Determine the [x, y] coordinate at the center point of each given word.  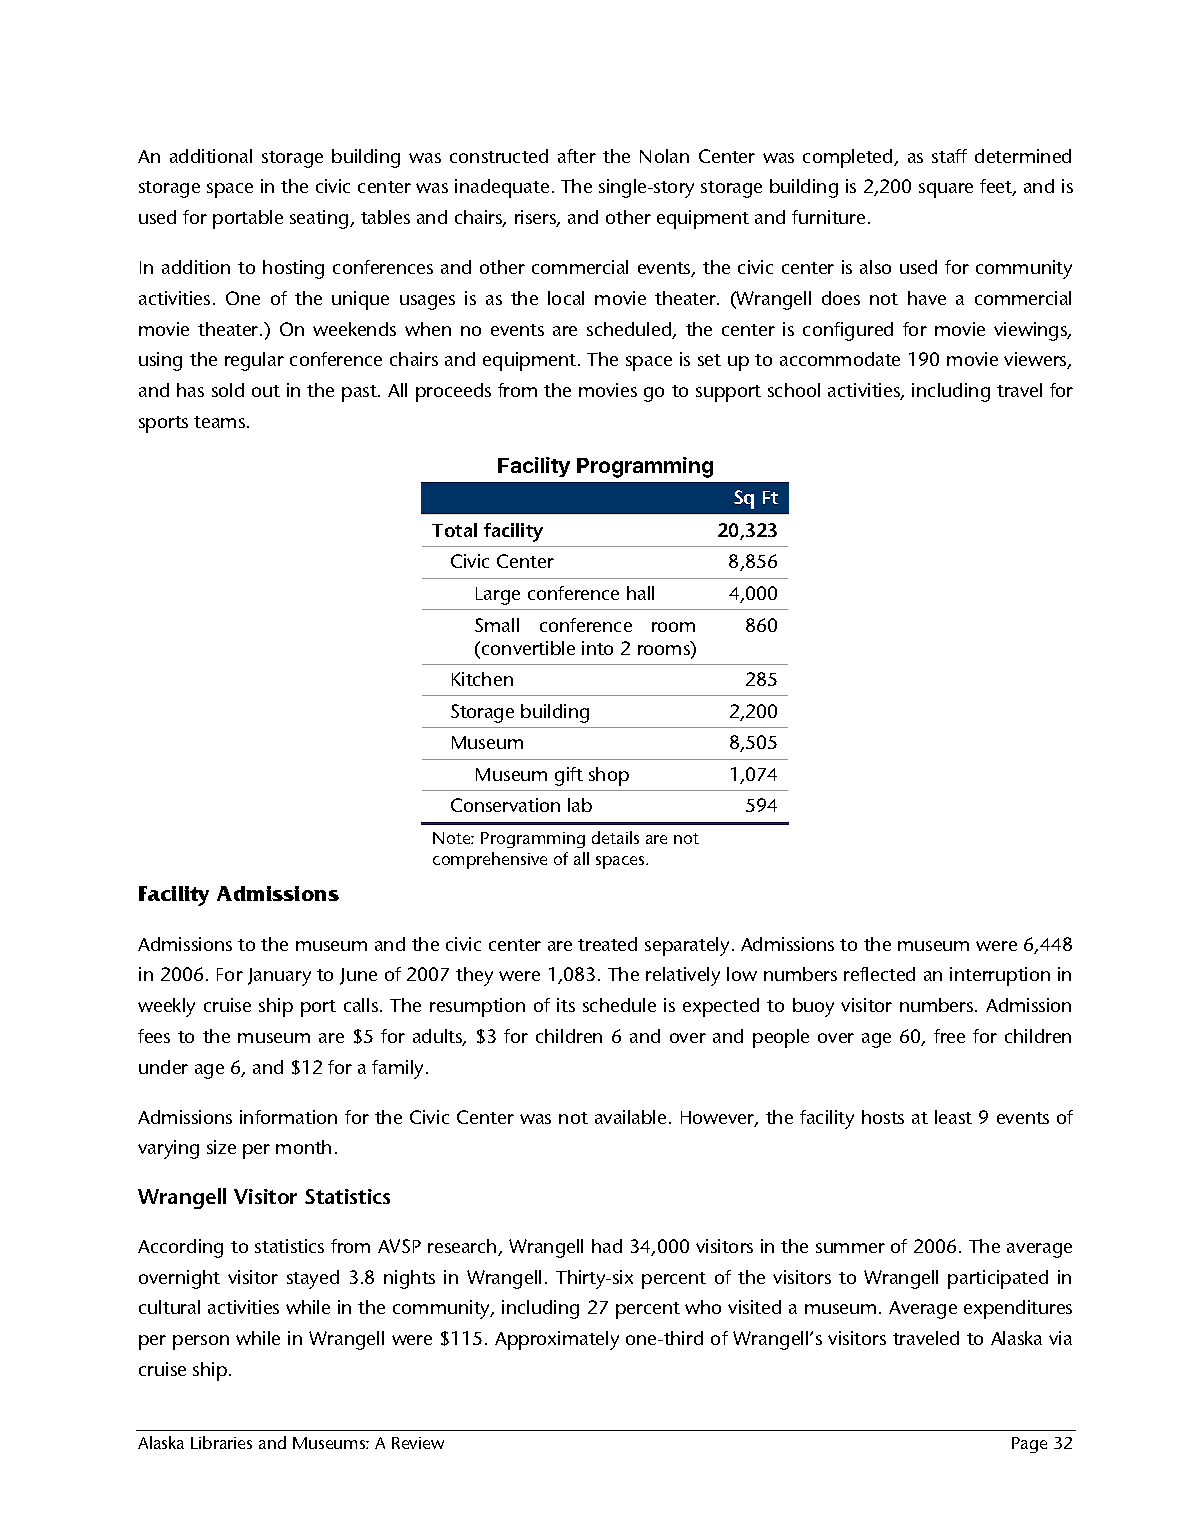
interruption [1000, 976]
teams [219, 422]
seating [320, 219]
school [794, 390]
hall [640, 593]
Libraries [221, 1442]
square [946, 190]
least [953, 1117]
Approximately [557, 1340]
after [577, 156]
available [630, 1117]
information [288, 1117]
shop [609, 776]
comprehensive [490, 860]
